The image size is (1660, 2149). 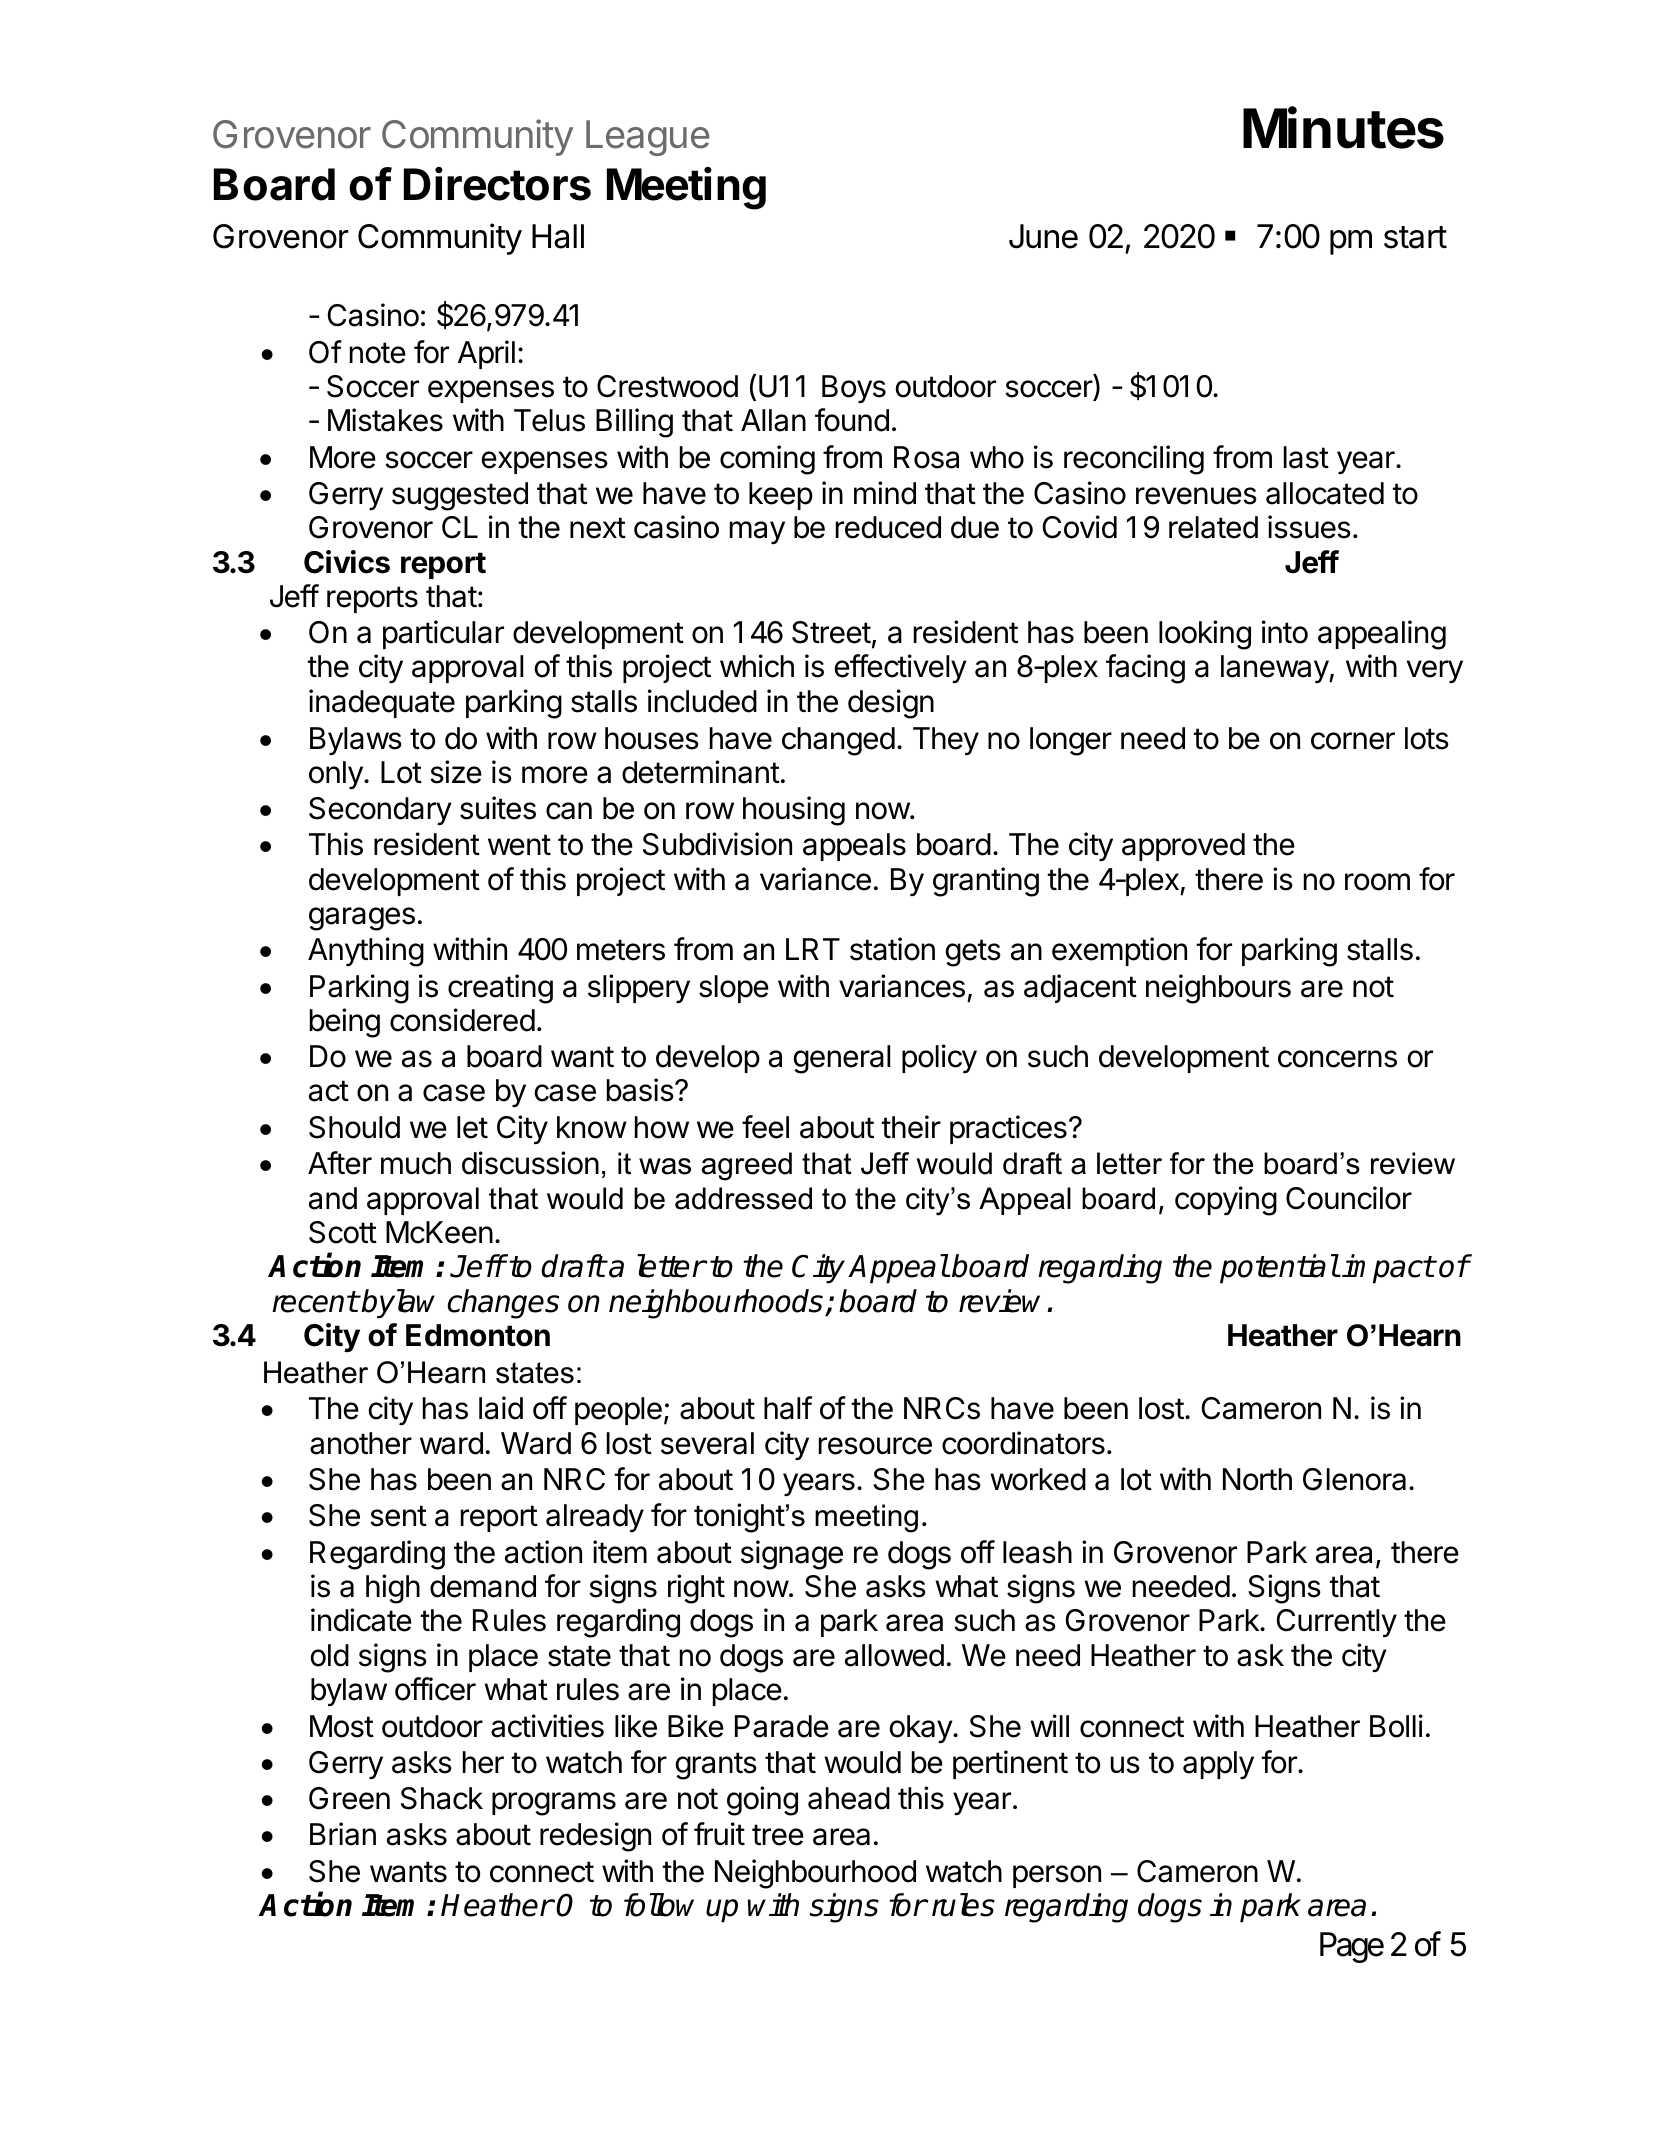 I want to click on Shack, so click(x=442, y=1798).
